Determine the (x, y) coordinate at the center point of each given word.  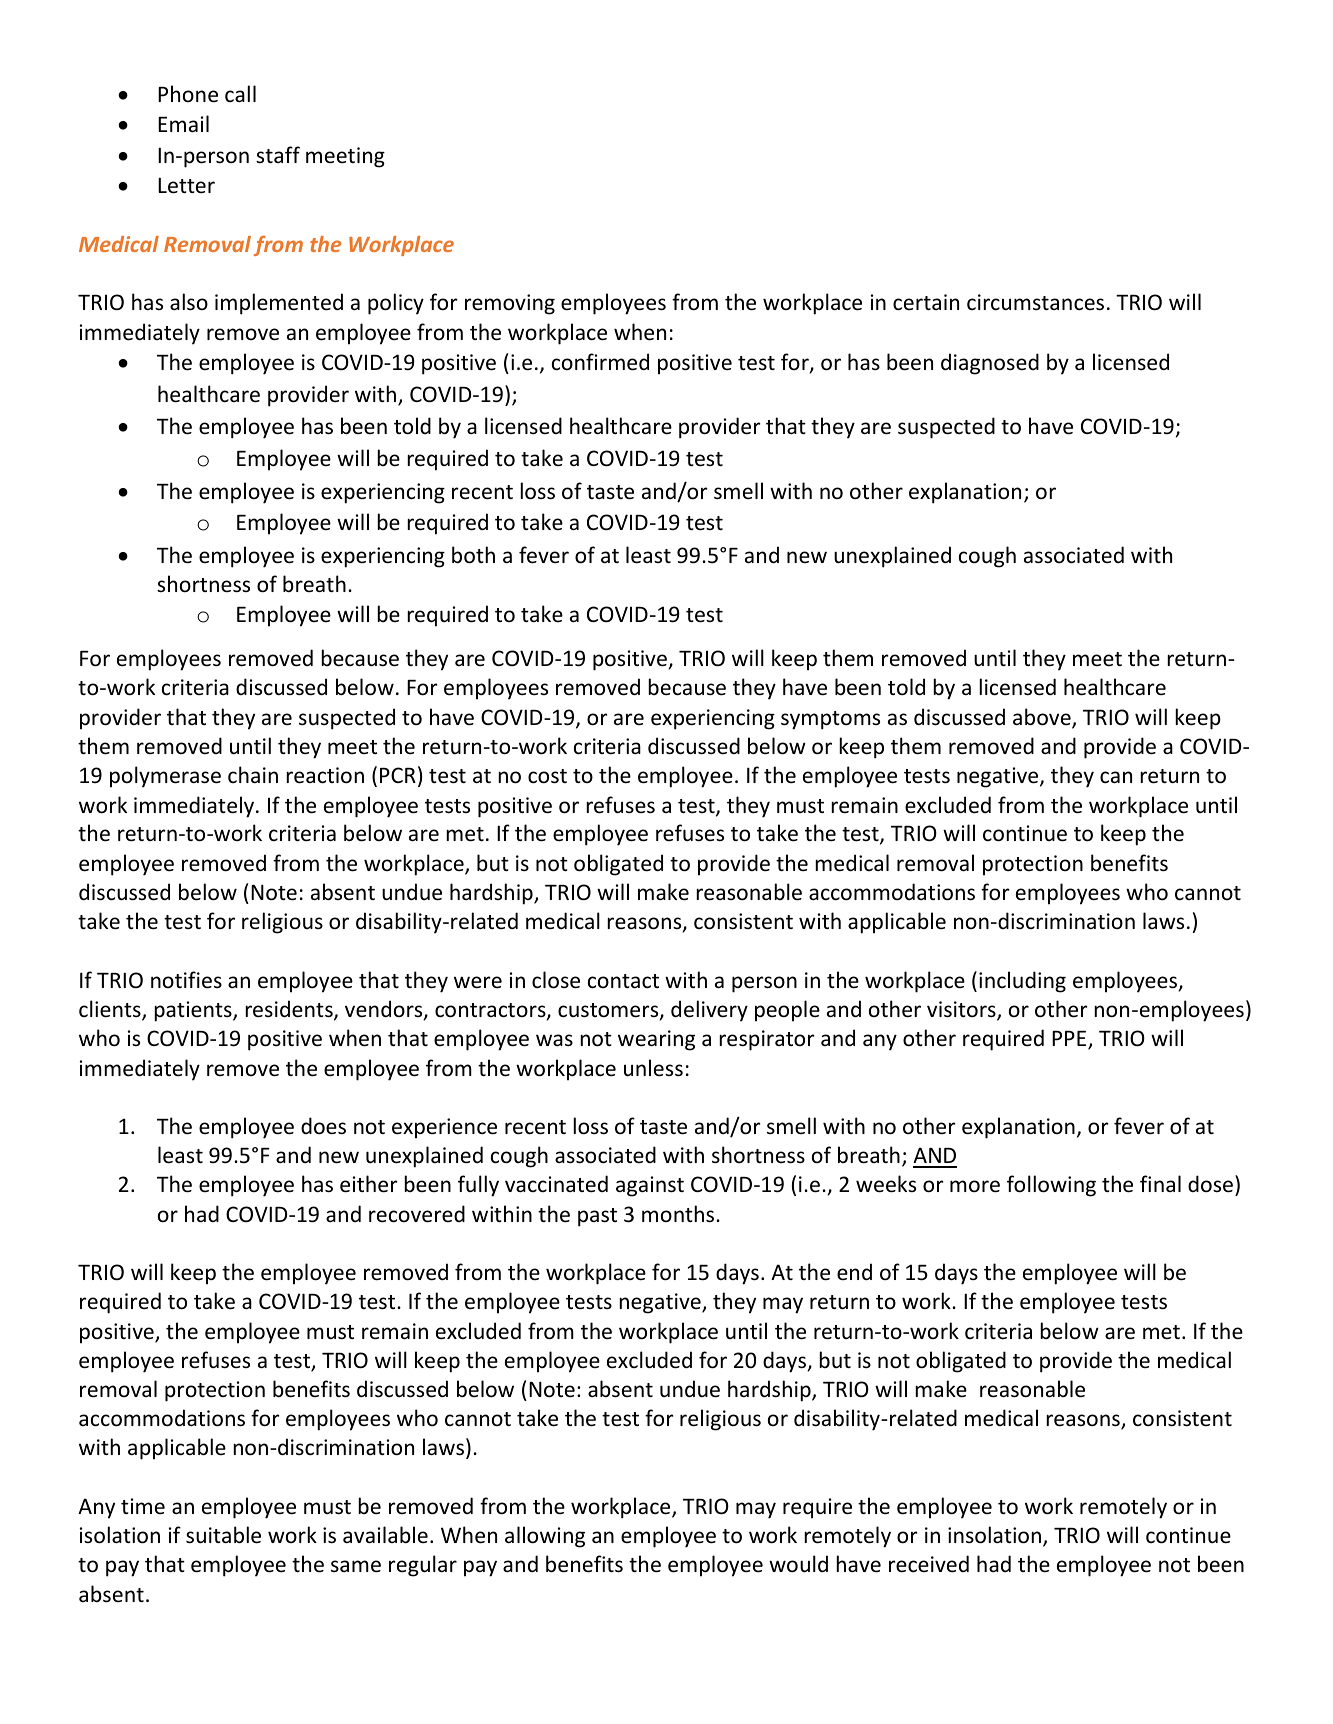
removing (510, 304)
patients (194, 1011)
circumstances (1035, 302)
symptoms (830, 720)
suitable (223, 1535)
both (473, 555)
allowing (545, 1537)
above (1043, 718)
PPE (1070, 1040)
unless (653, 1068)
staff (278, 154)
